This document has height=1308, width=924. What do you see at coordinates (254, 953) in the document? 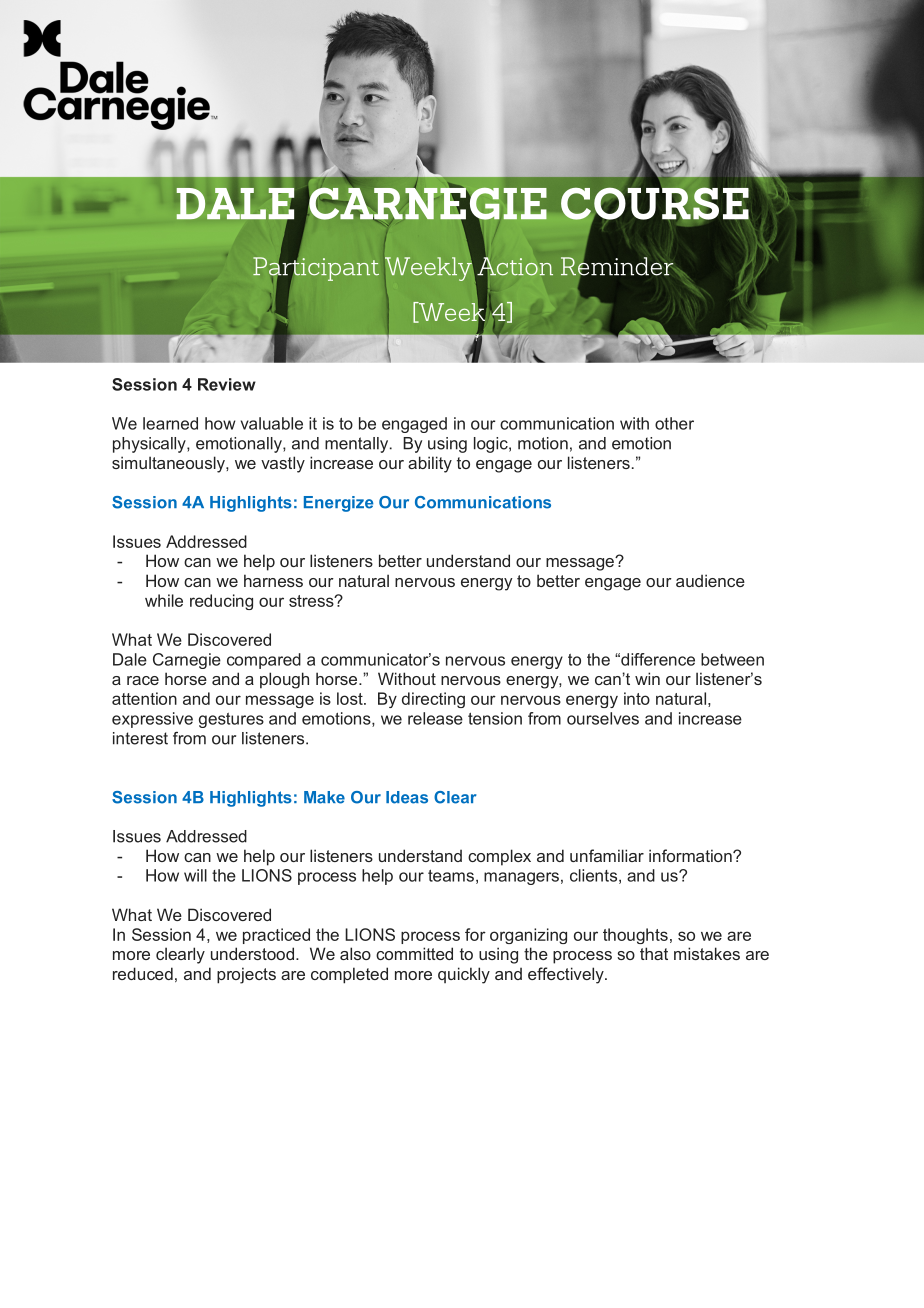
I see `understood` at bounding box center [254, 953].
